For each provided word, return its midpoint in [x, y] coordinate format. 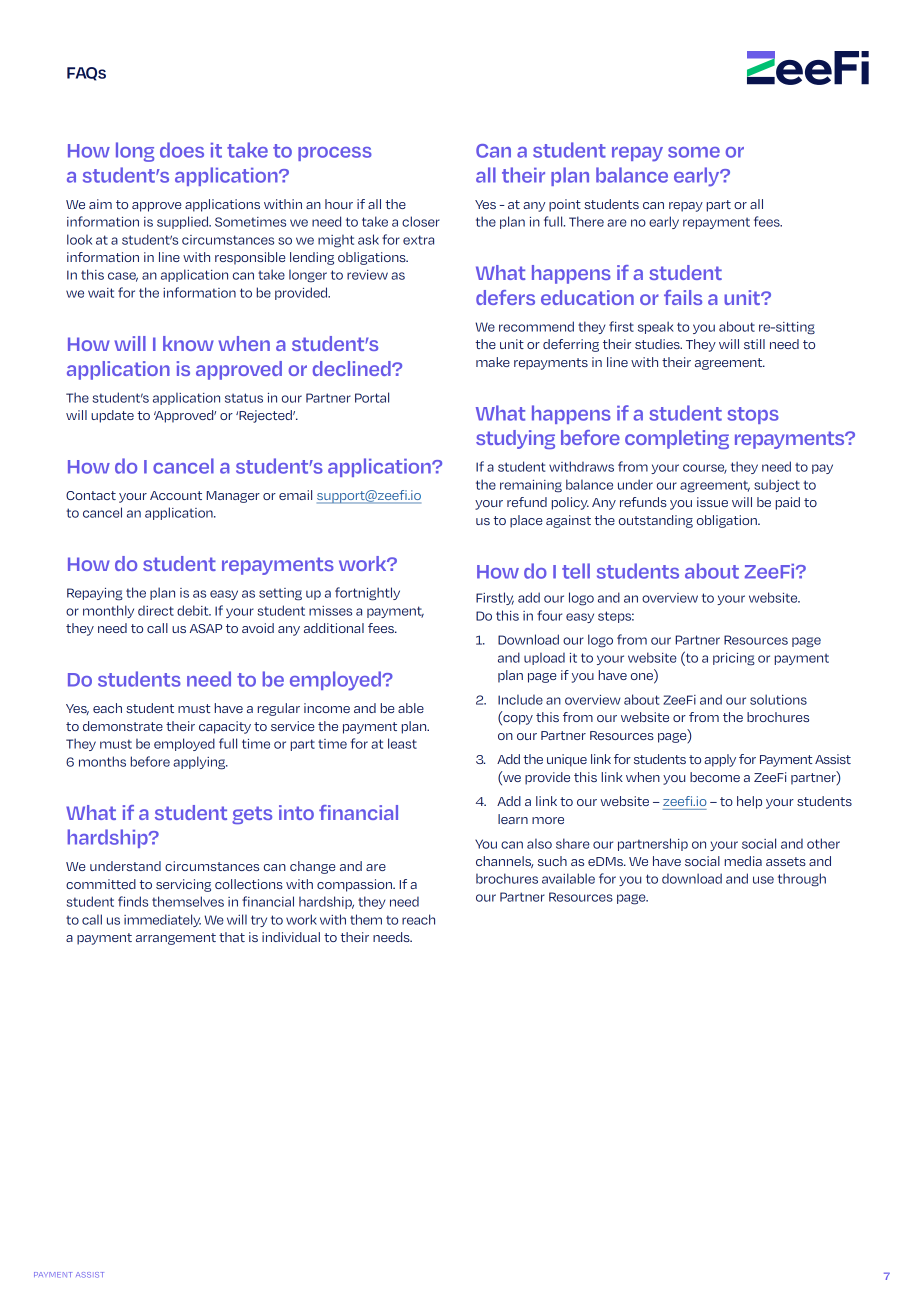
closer [421, 221]
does [182, 150]
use [763, 880]
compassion [355, 885]
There [586, 221]
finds [133, 901]
